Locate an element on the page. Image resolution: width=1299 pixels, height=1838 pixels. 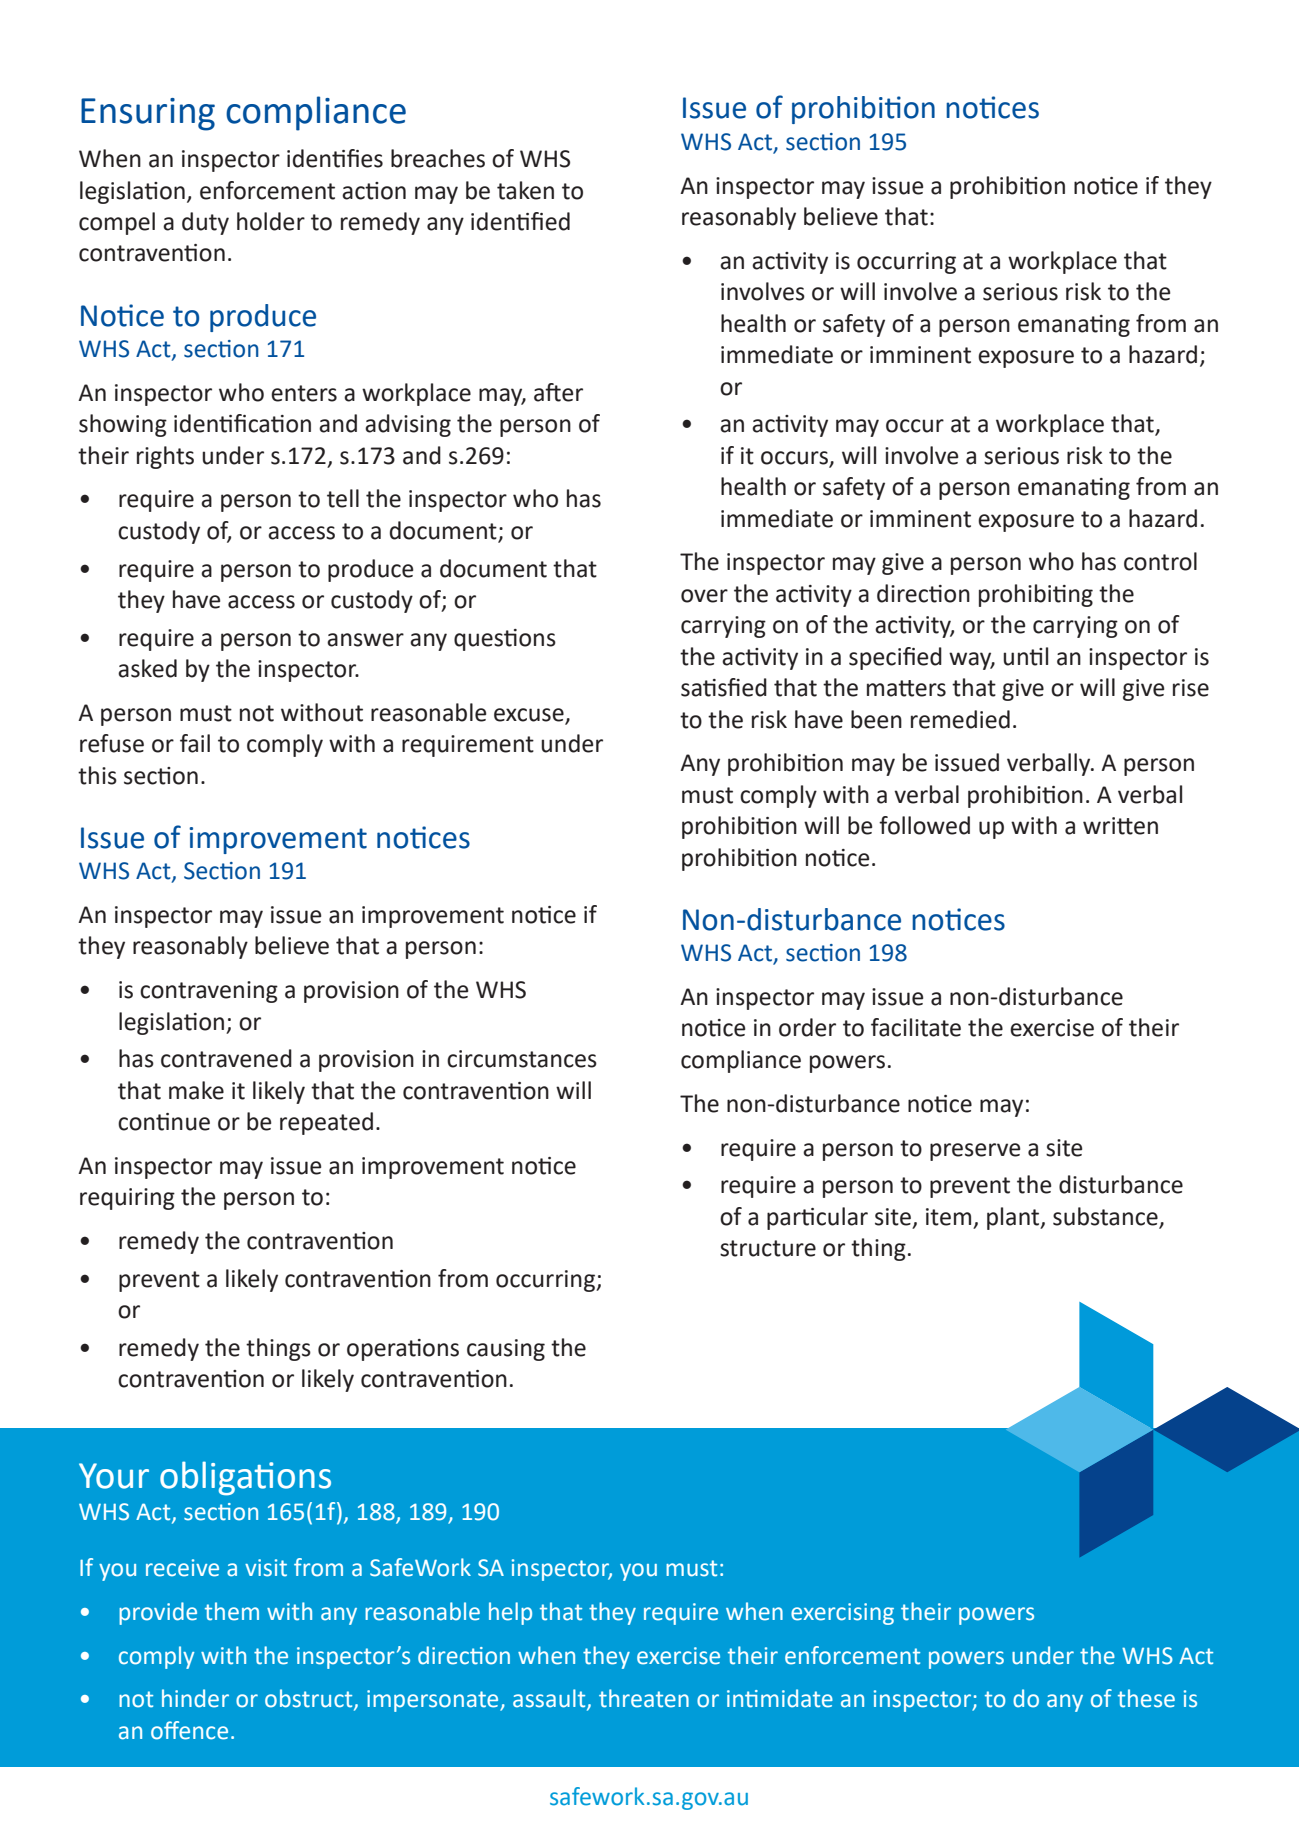
identified is located at coordinates (520, 221).
